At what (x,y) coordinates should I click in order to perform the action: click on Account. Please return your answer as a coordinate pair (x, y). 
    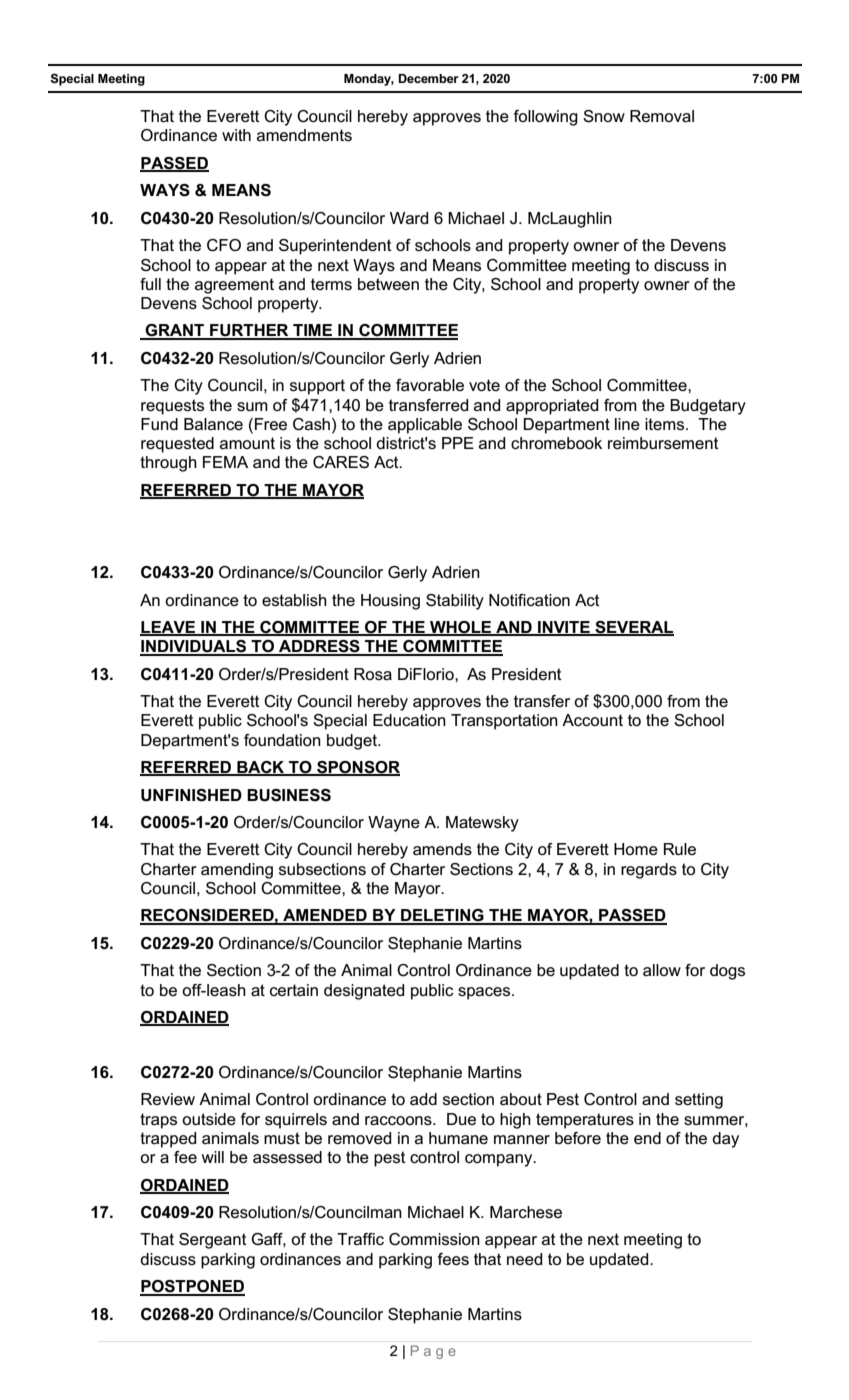
    Looking at the image, I should click on (592, 720).
